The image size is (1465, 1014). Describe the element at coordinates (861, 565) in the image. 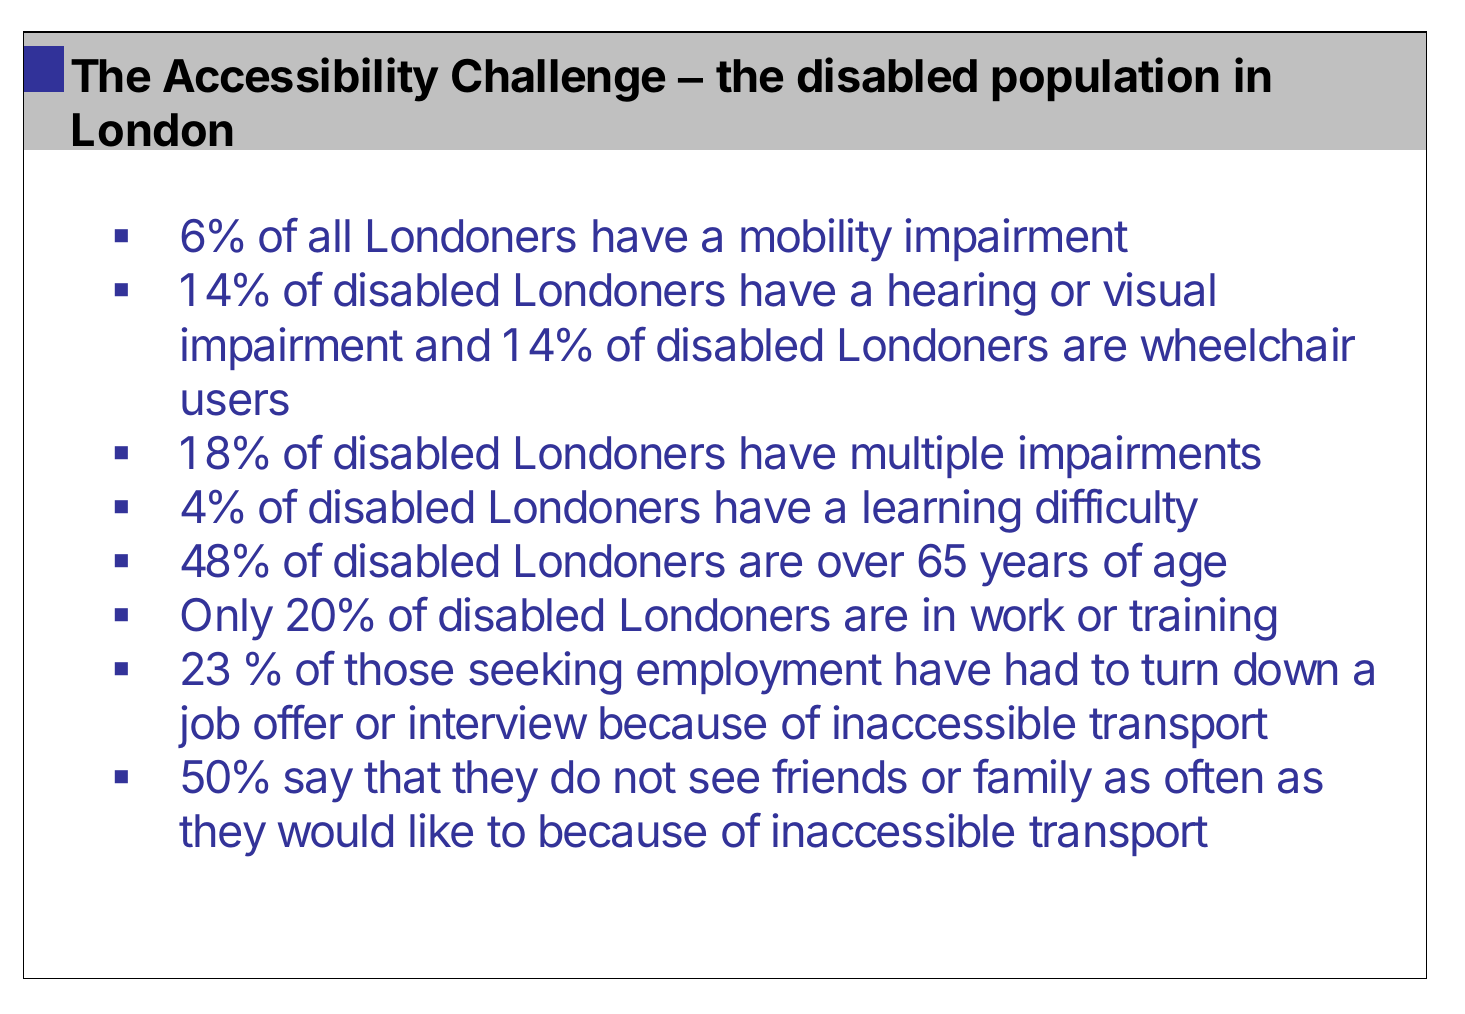

I see `over` at that location.
